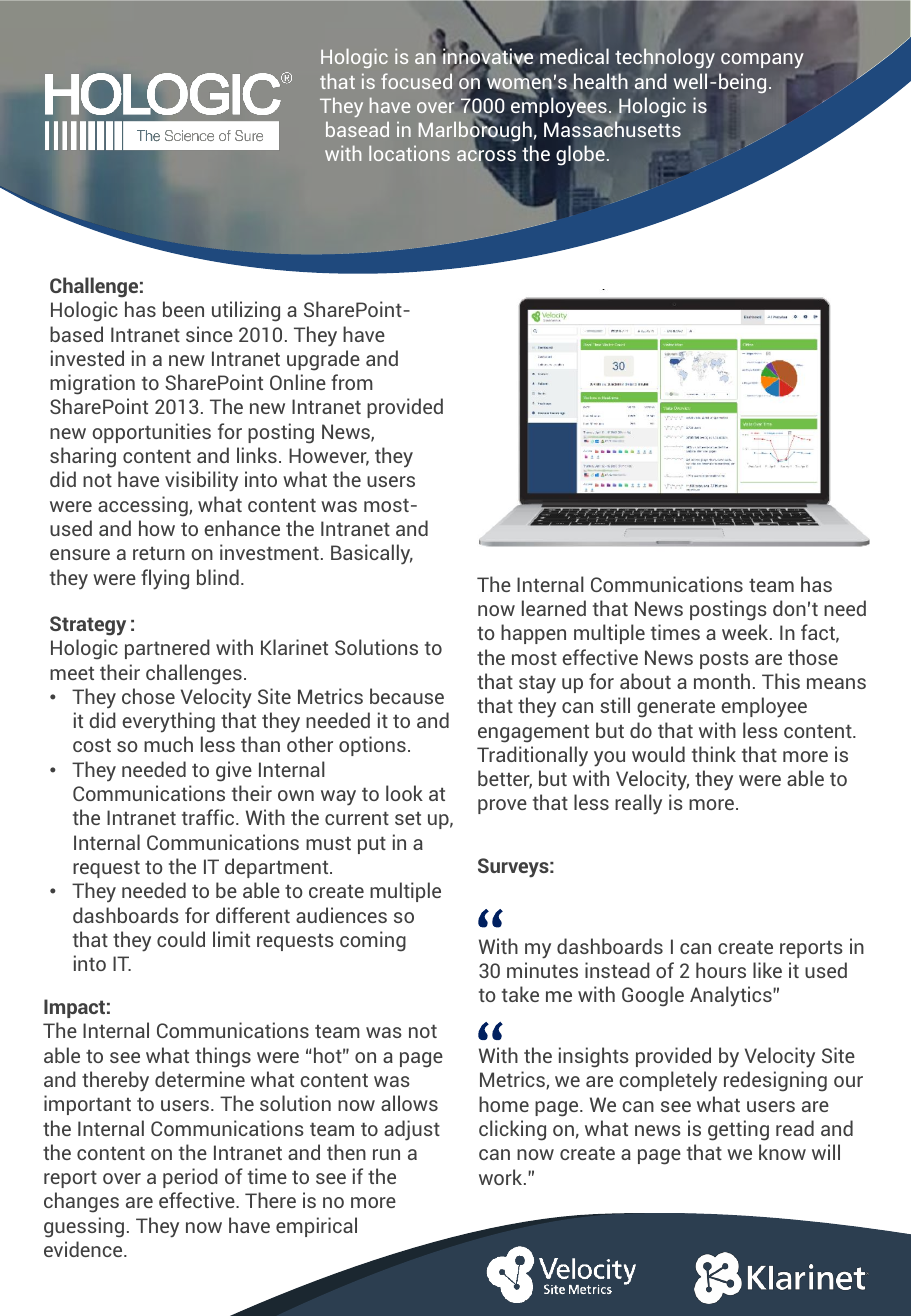 This screenshot has width=911, height=1316. I want to click on innovative, so click(488, 57).
